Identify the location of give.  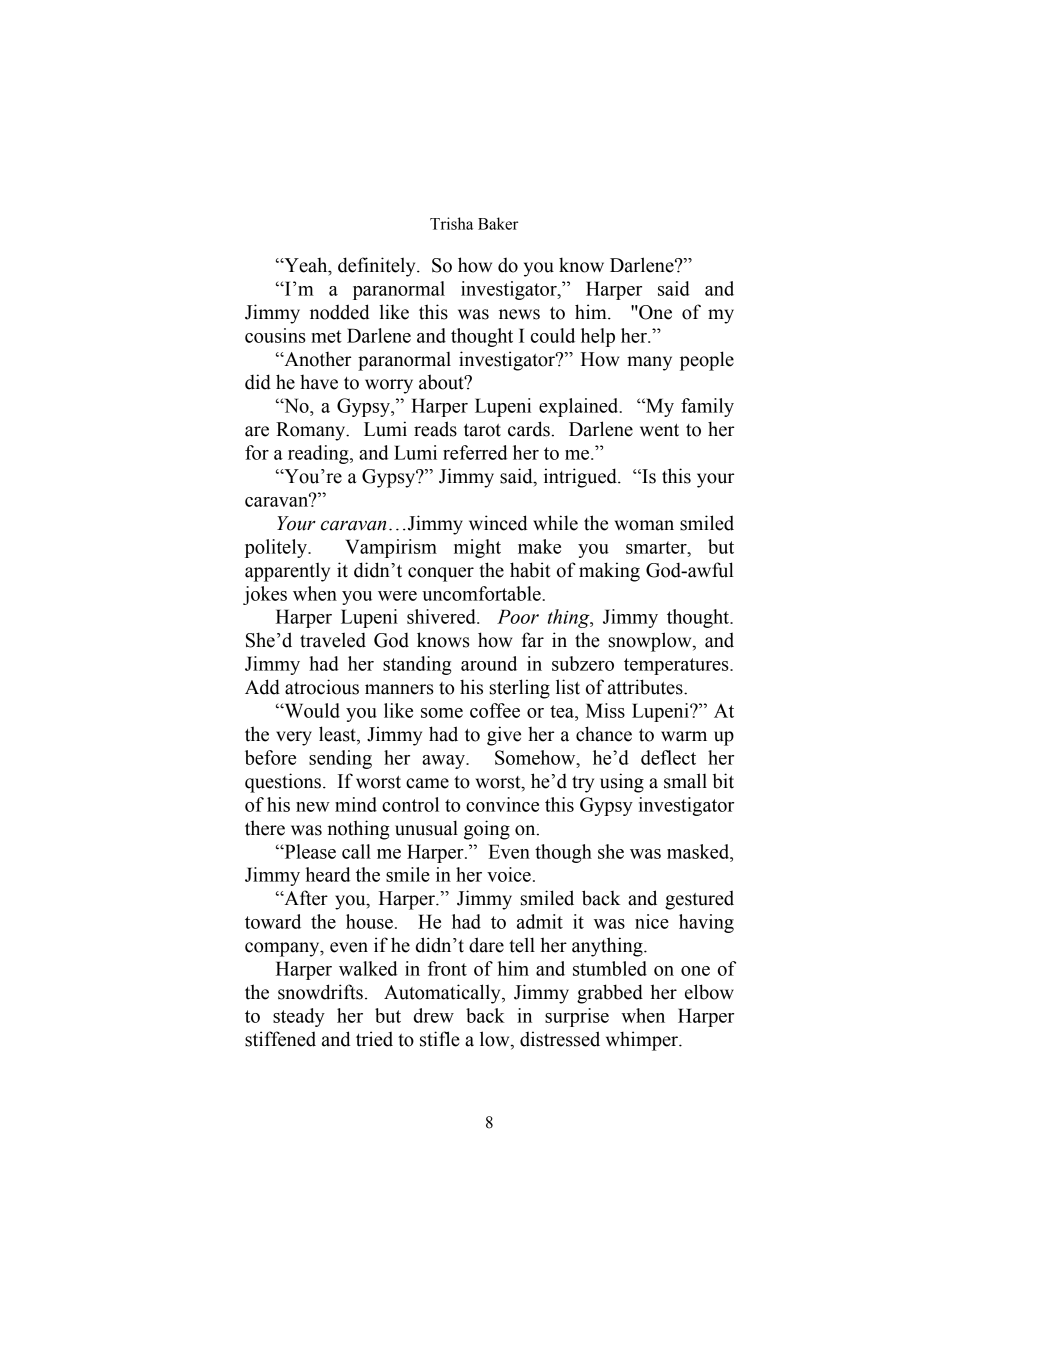
(504, 736).
